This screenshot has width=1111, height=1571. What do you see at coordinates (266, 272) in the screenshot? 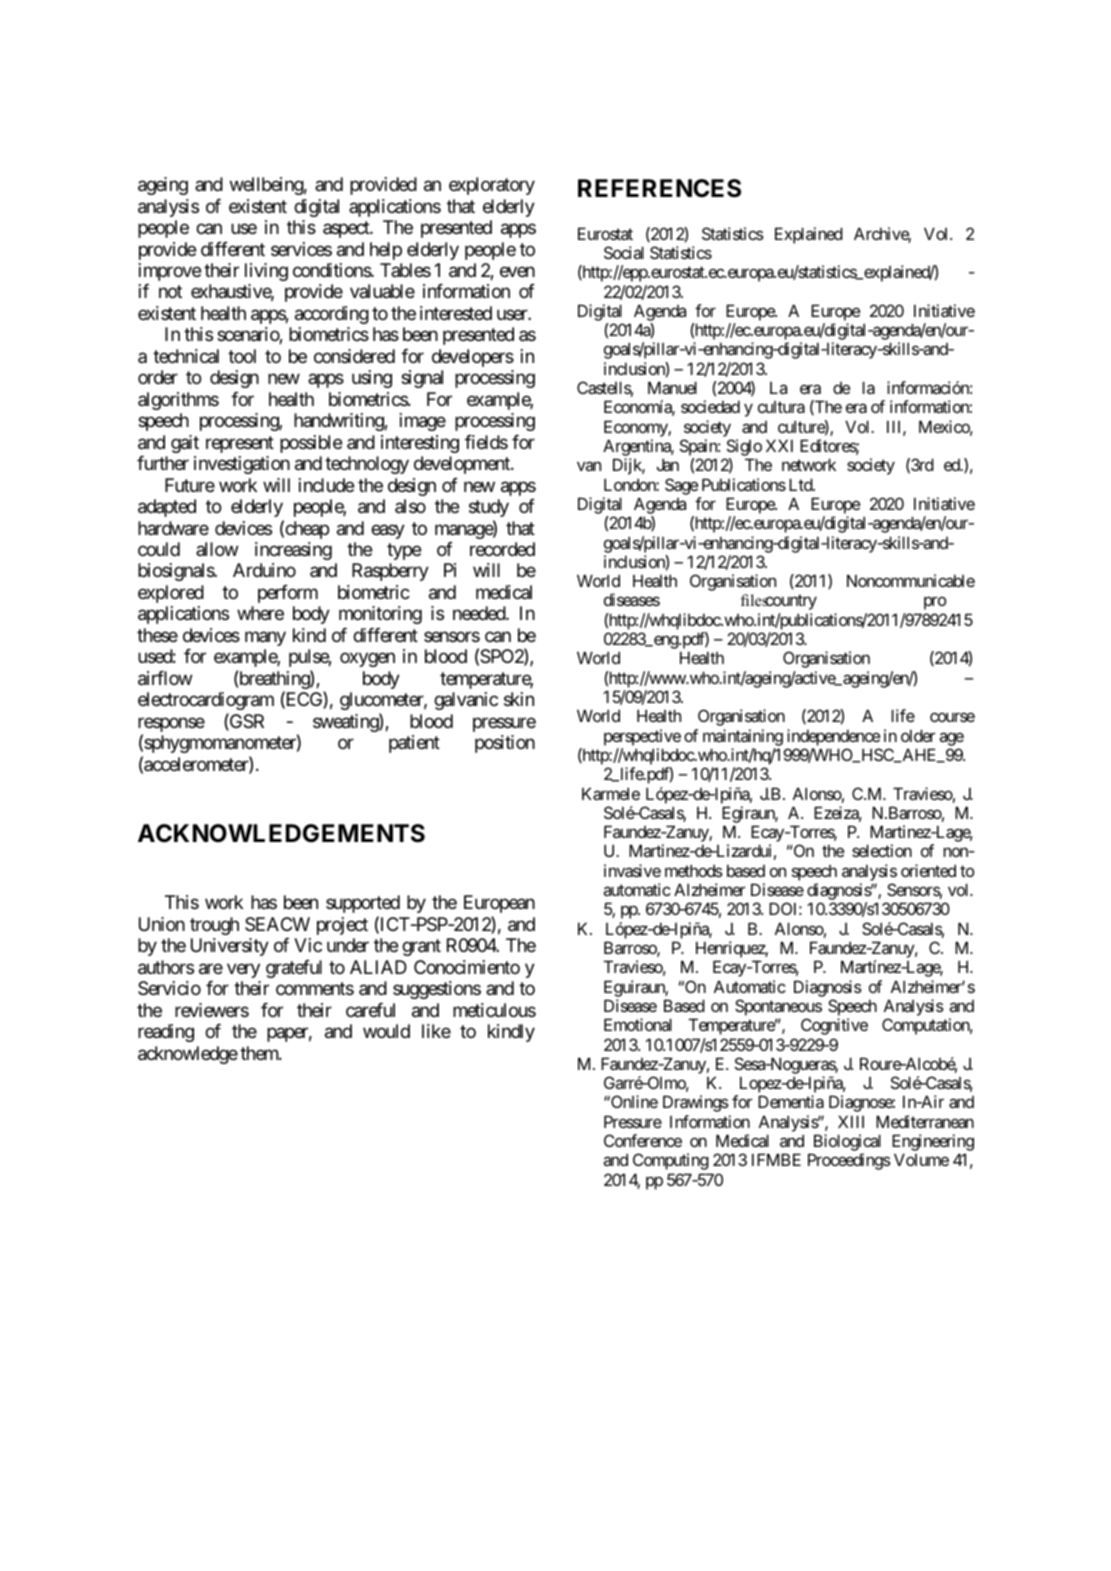
I see `living` at bounding box center [266, 272].
